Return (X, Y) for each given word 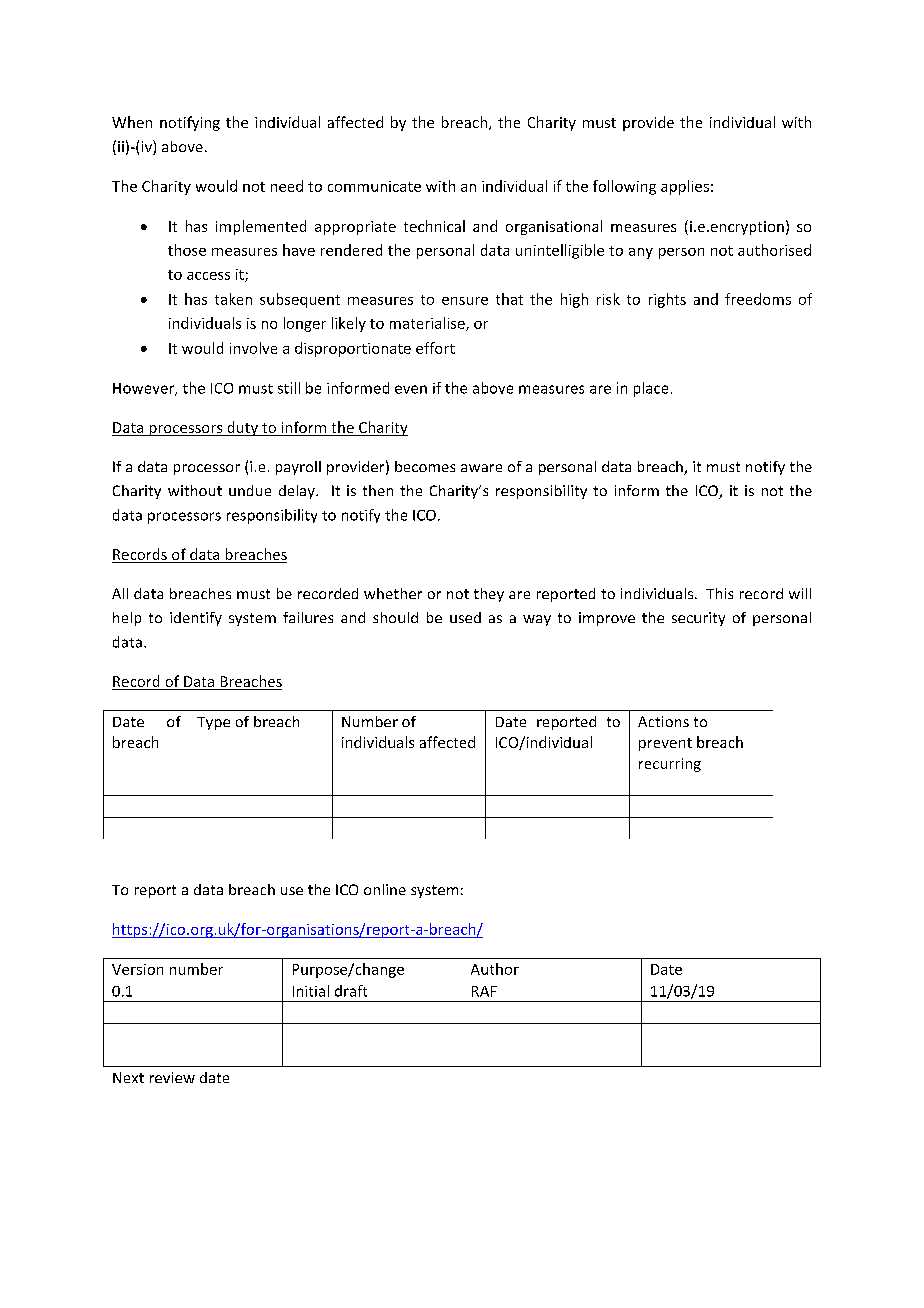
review (172, 1077)
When (132, 122)
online (385, 889)
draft (351, 991)
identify (196, 619)
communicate (374, 186)
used (465, 617)
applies (685, 187)
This (719, 593)
